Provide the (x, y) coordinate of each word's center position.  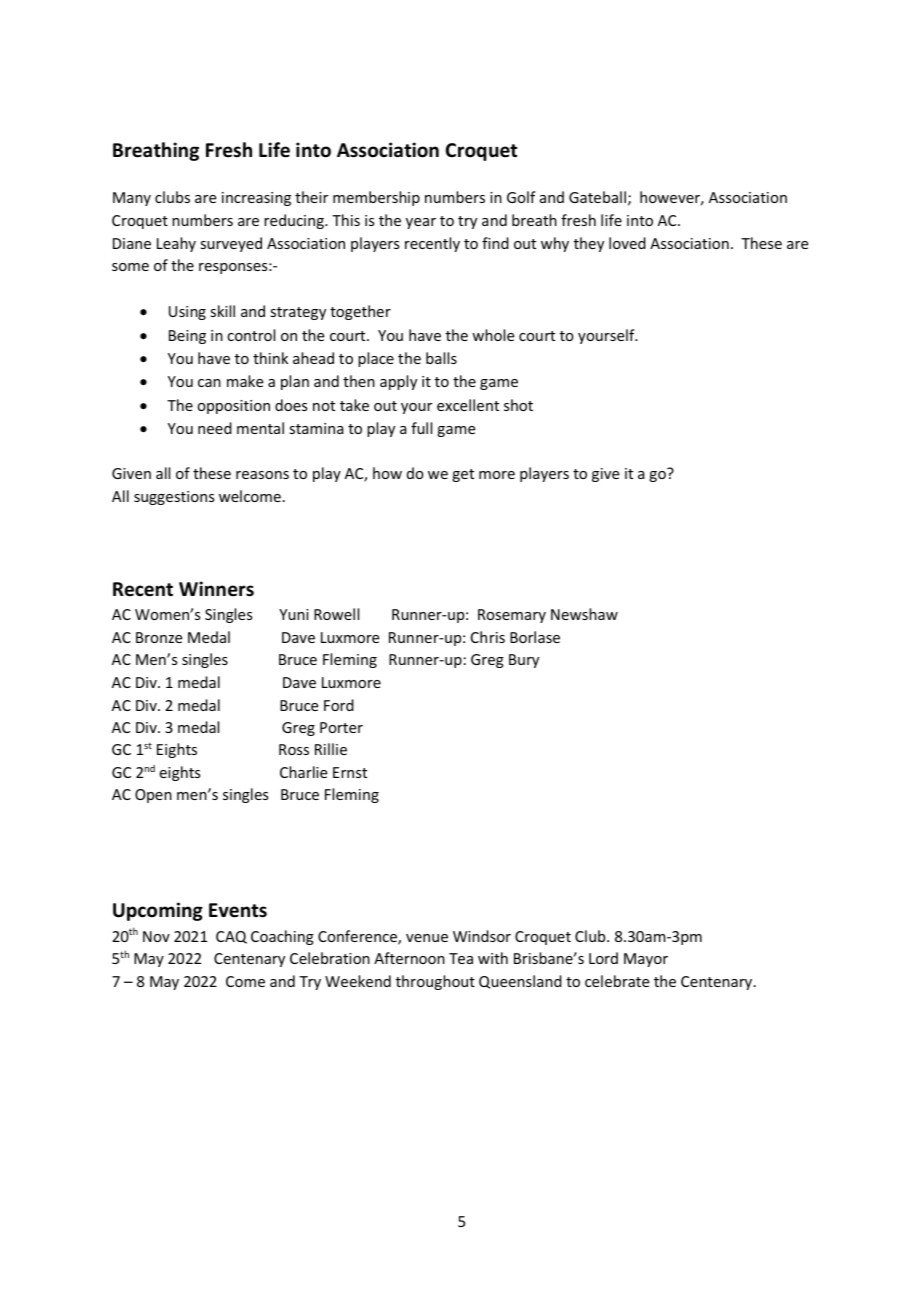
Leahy (176, 244)
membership (376, 198)
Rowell (336, 614)
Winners (216, 589)
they (589, 244)
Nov (156, 936)
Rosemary (512, 616)
